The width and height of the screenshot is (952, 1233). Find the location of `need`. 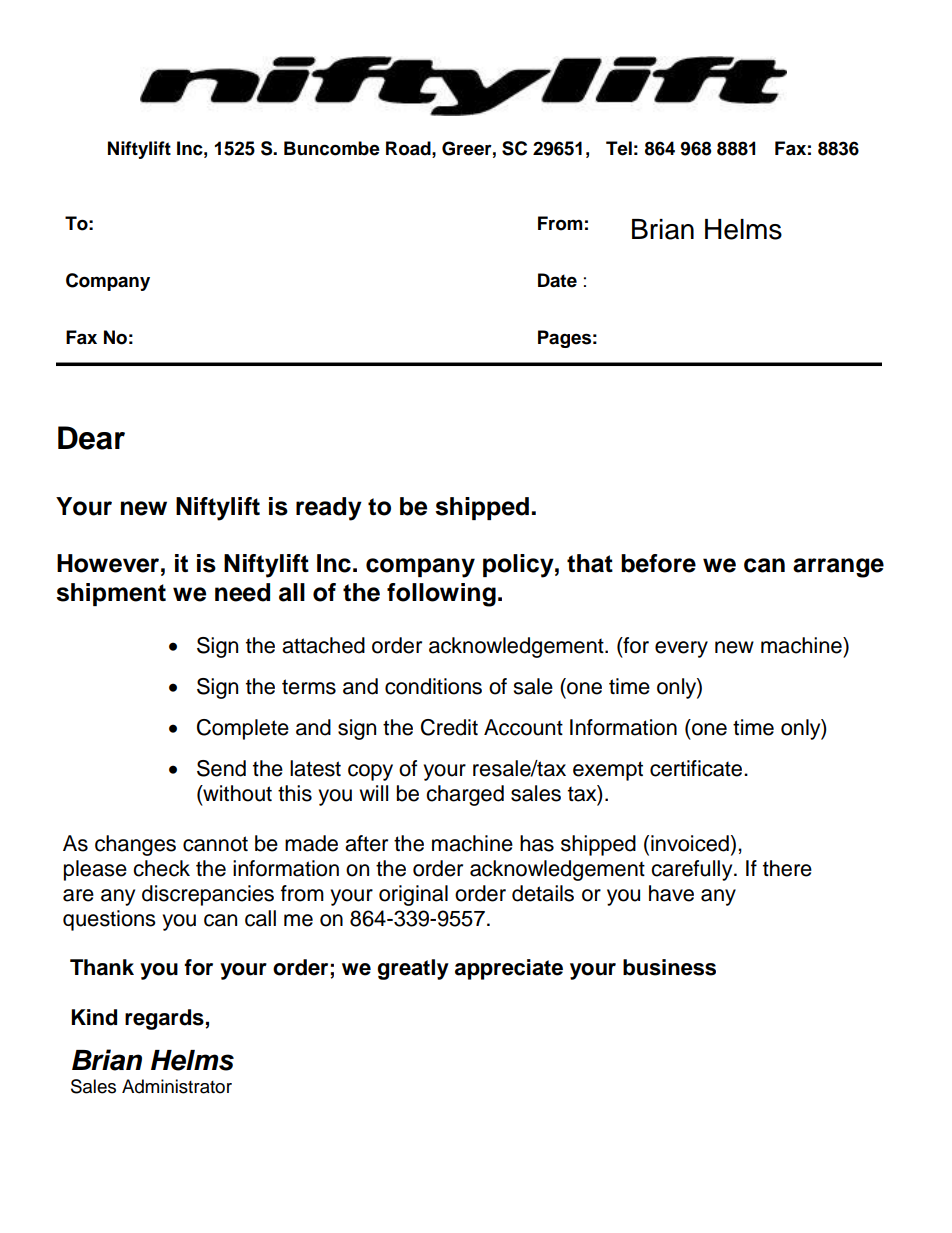

need is located at coordinates (242, 592).
